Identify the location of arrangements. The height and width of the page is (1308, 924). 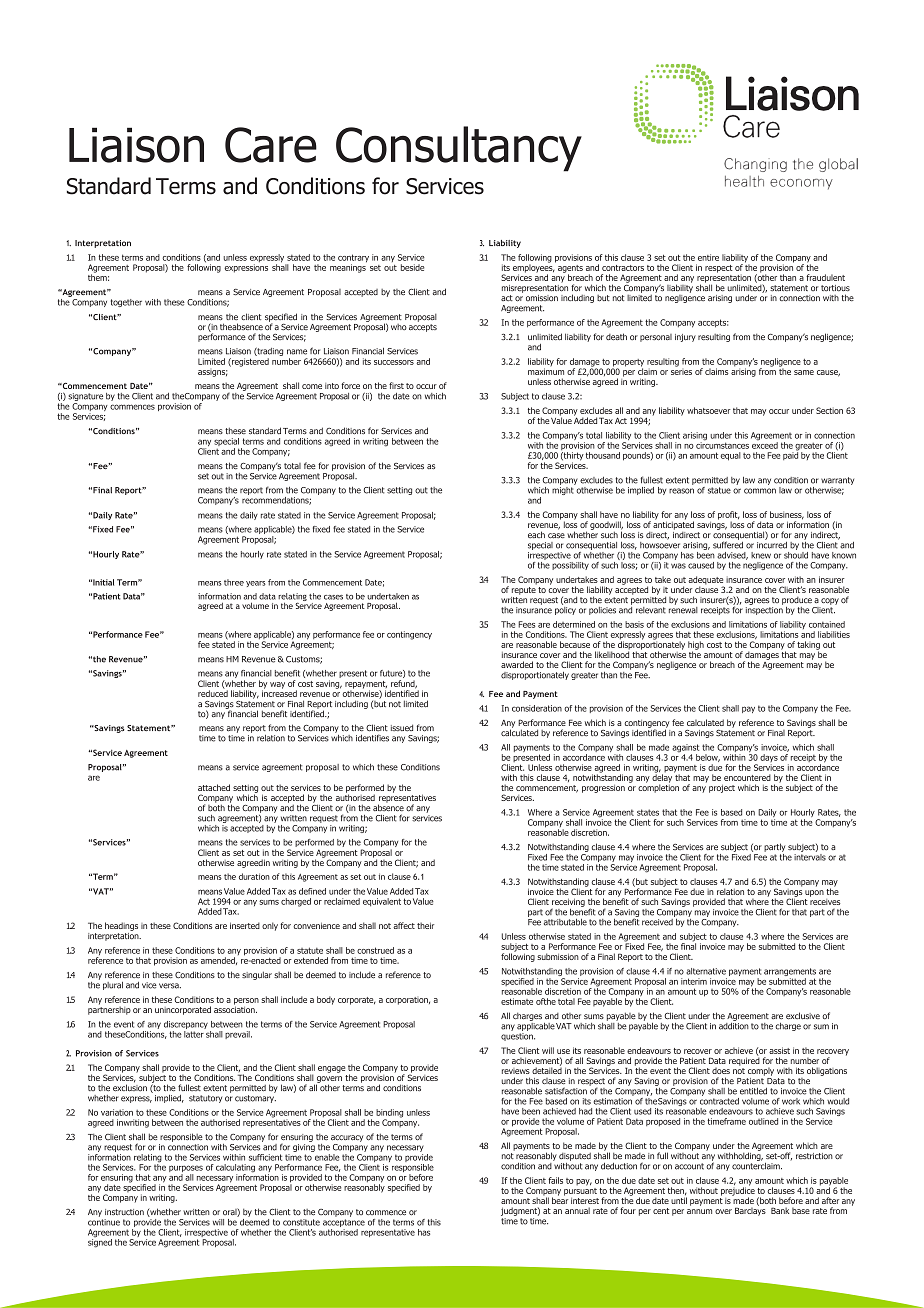
(790, 973).
